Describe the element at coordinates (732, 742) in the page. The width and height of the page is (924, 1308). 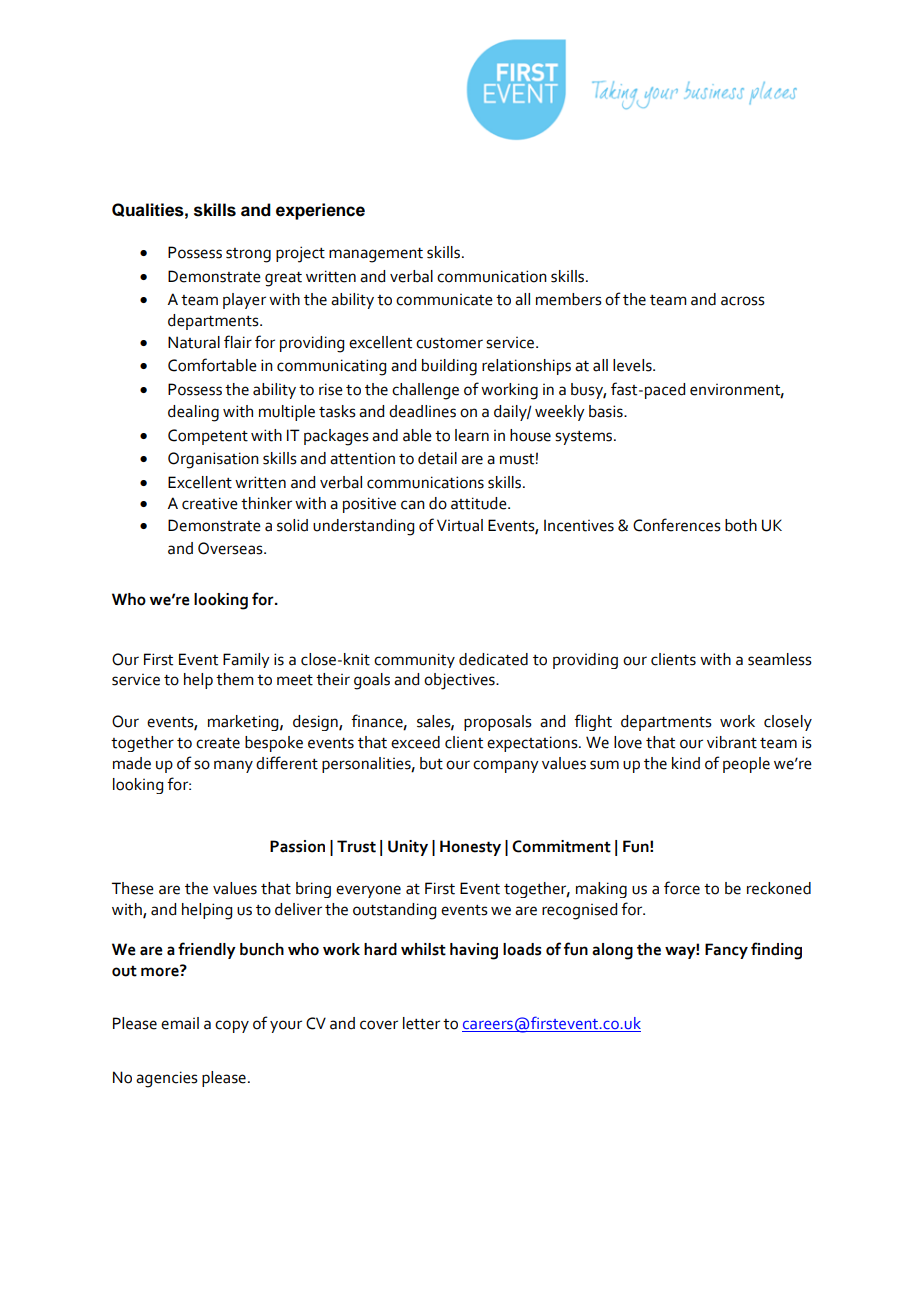
I see `vibrant` at that location.
